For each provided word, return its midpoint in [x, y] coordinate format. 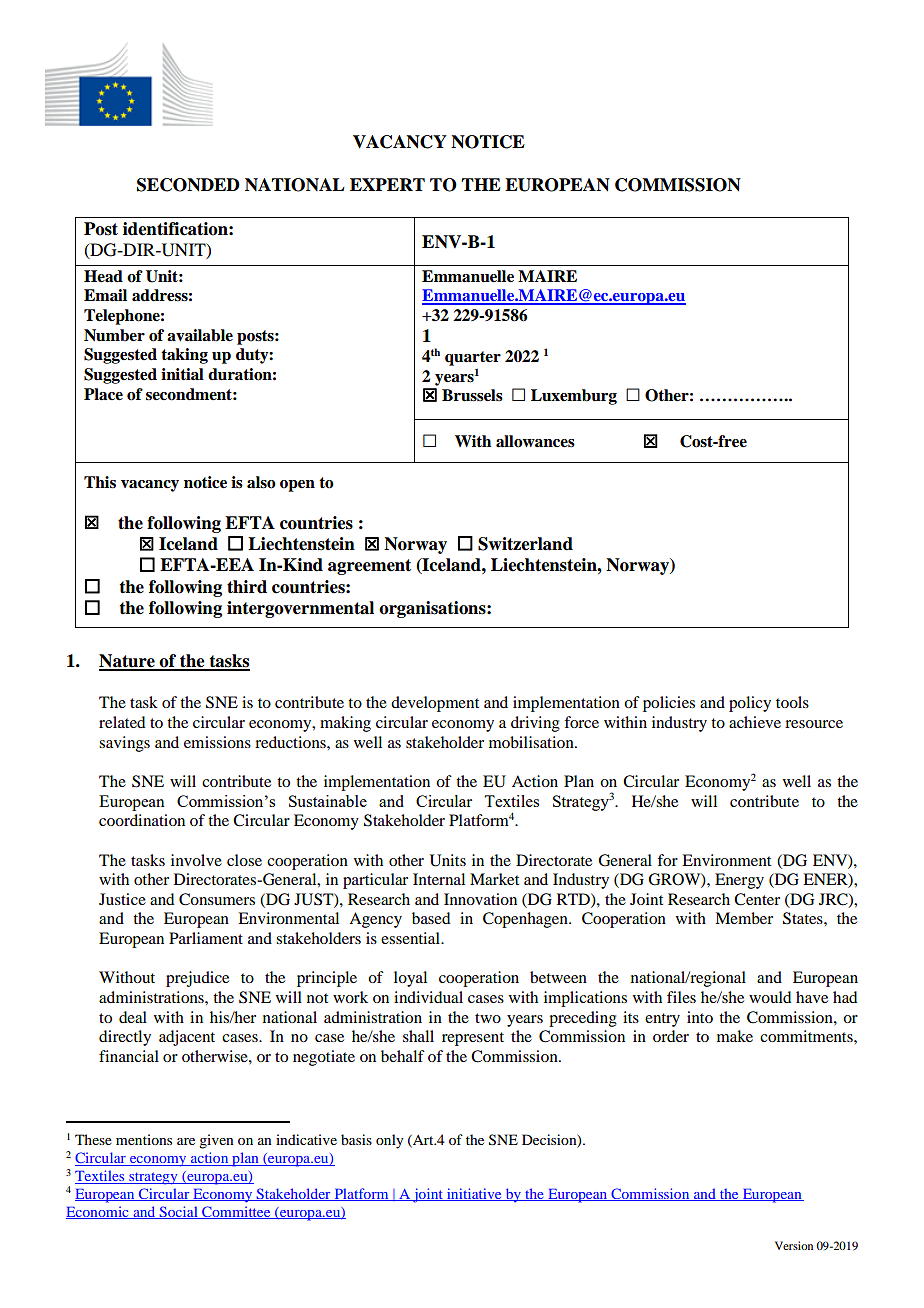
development [435, 704]
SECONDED [188, 185]
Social [178, 1212]
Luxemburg [574, 397]
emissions [217, 742]
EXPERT [387, 184]
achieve [755, 722]
